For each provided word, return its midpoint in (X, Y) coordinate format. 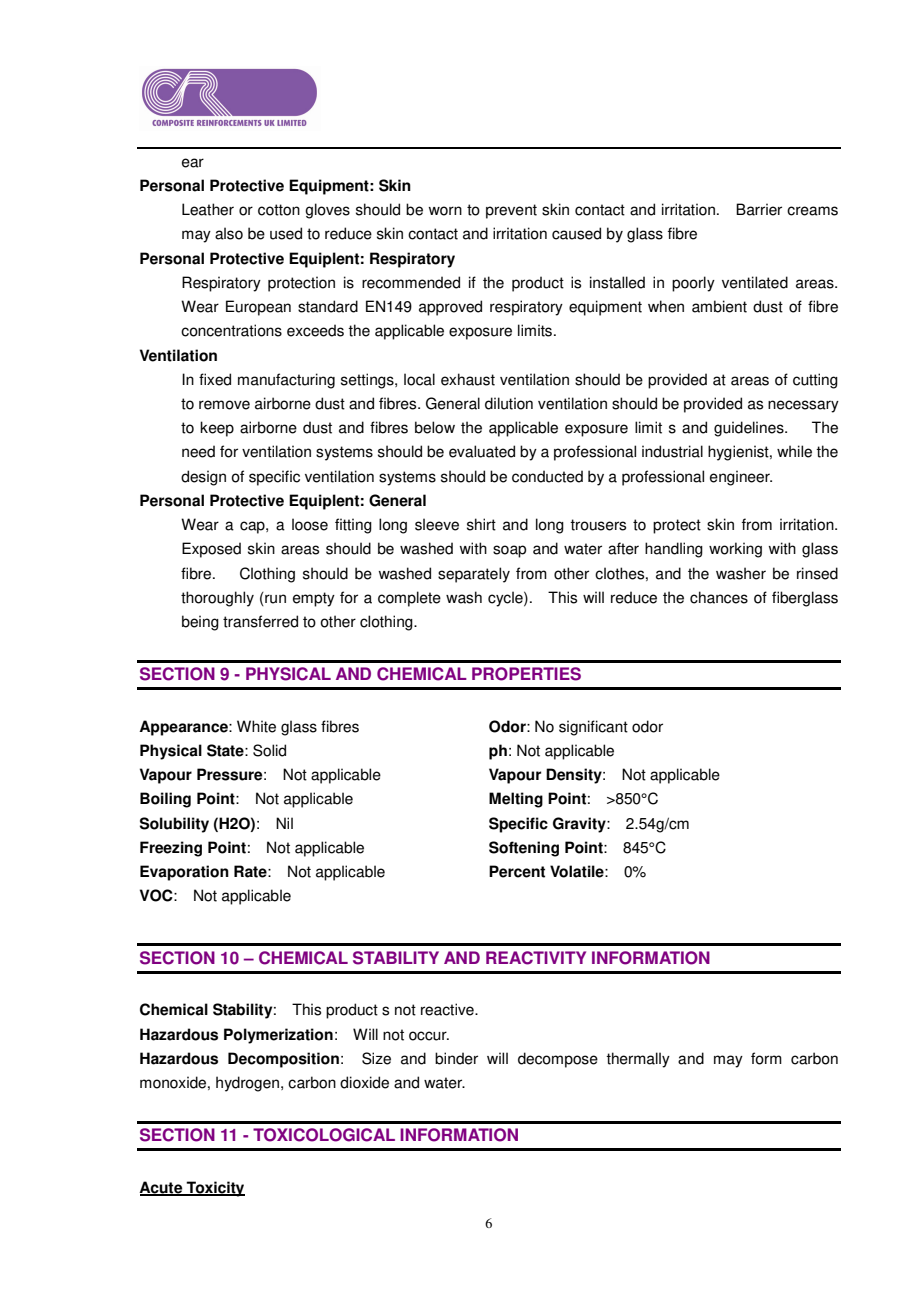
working (735, 550)
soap (509, 551)
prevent (511, 211)
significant (593, 728)
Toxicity (215, 1189)
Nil (284, 823)
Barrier (759, 209)
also (229, 233)
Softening (524, 849)
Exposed (211, 550)
